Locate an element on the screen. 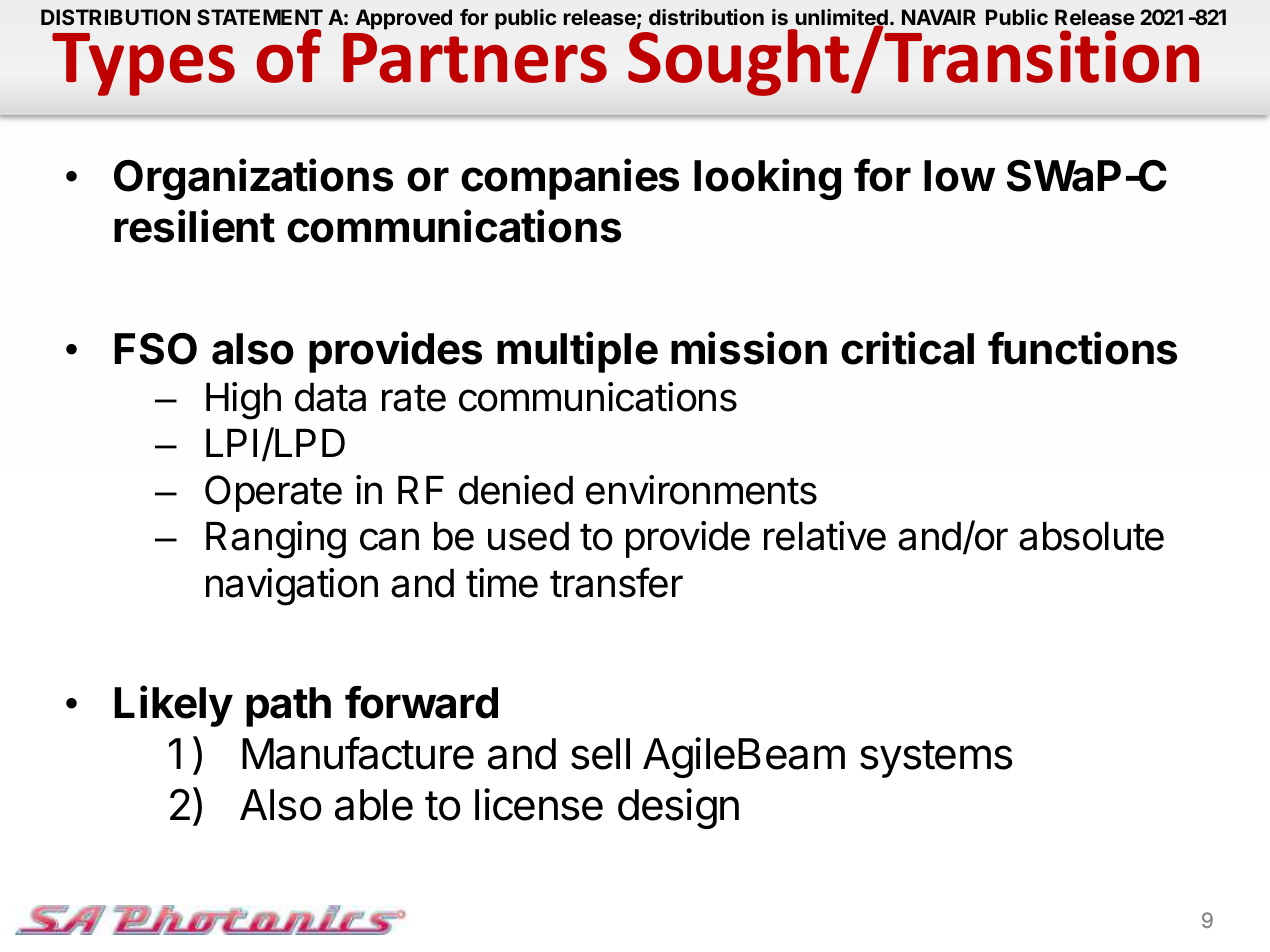 The height and width of the screenshot is (952, 1270). Partners is located at coordinates (475, 58).
